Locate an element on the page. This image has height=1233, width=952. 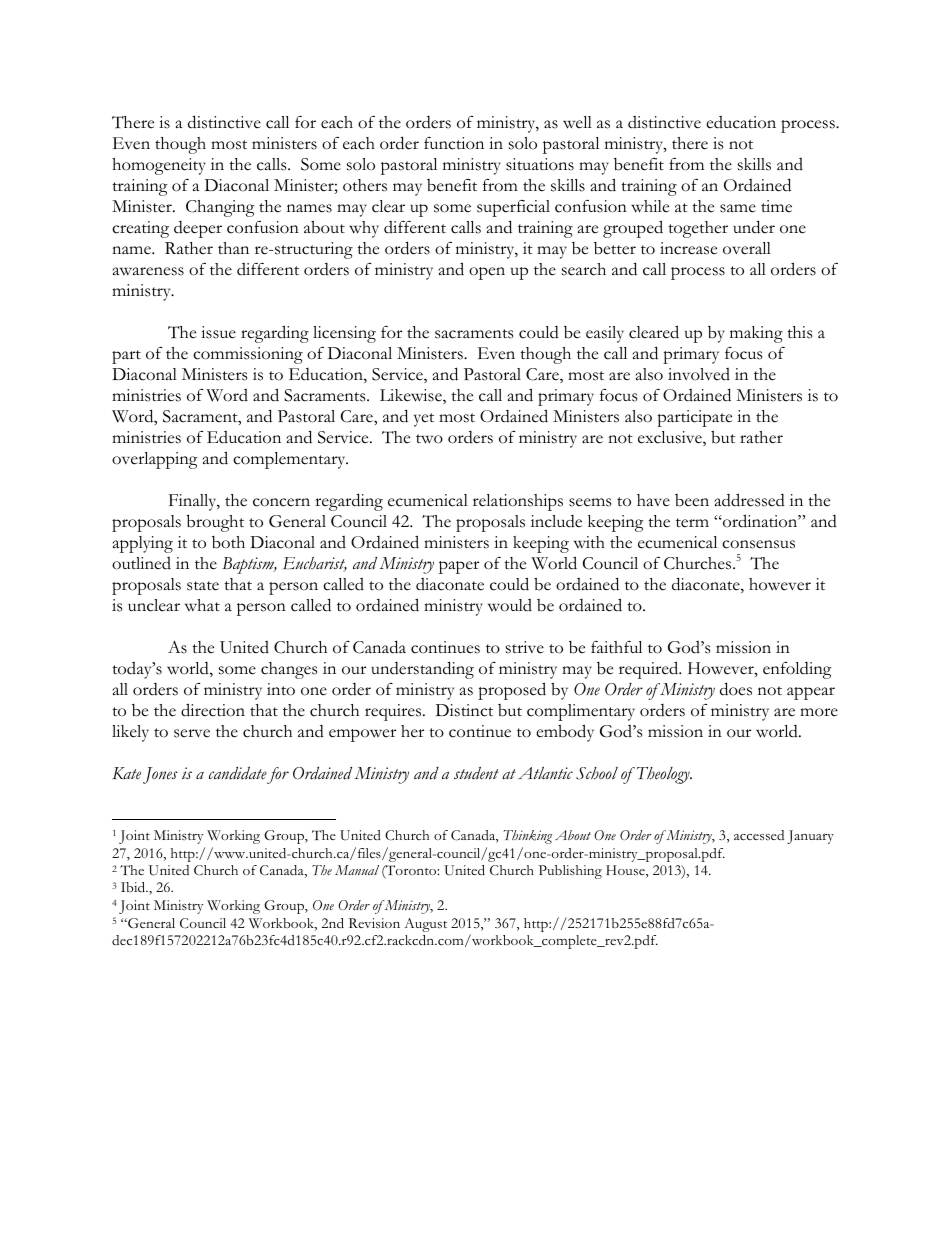
involved is located at coordinates (699, 374).
